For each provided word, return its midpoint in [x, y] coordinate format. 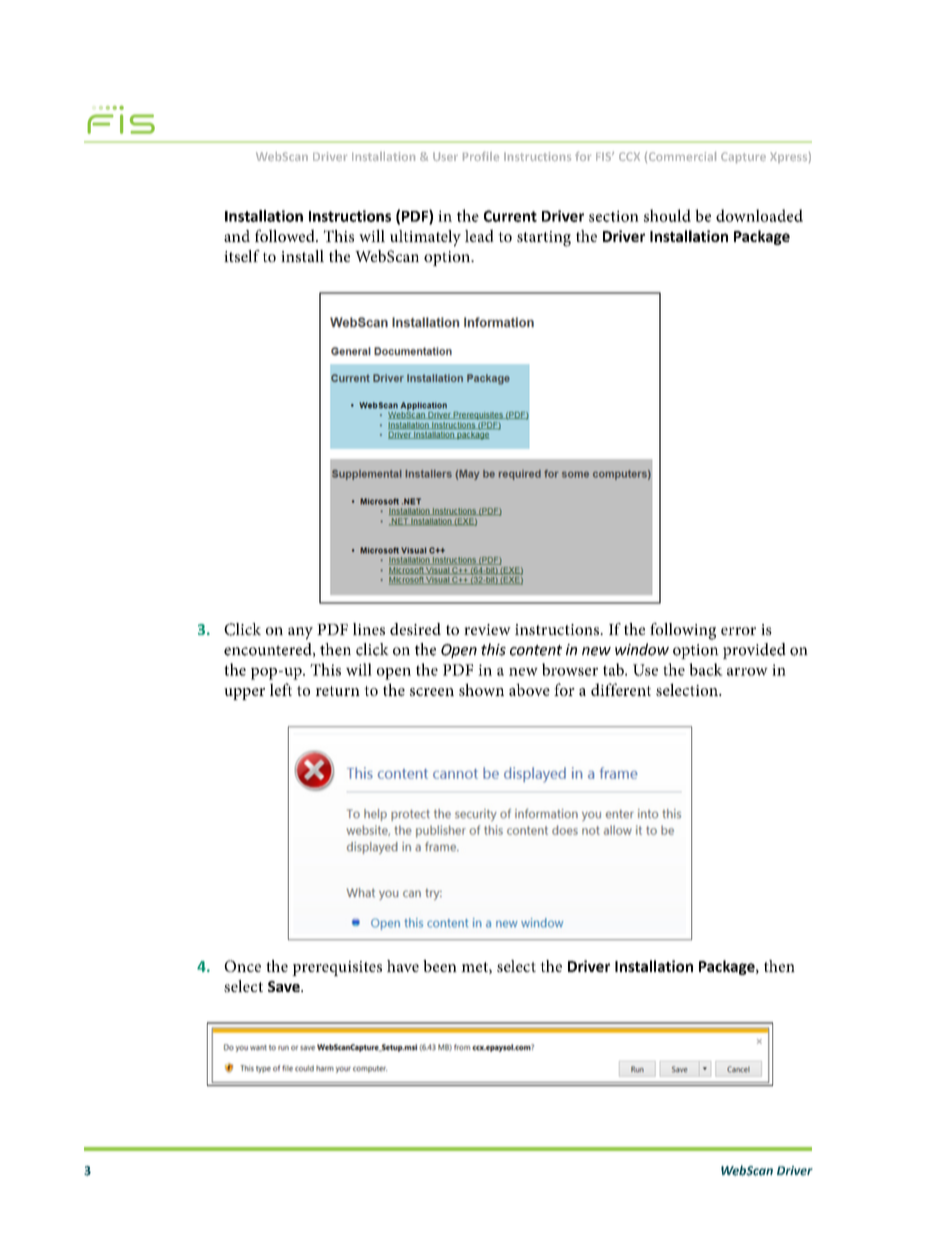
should [667, 215]
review [487, 629]
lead [479, 235]
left [281, 689]
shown [481, 689]
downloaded [759, 215]
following [683, 631]
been [440, 966]
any [300, 633]
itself [242, 256]
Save [285, 986]
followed [286, 235]
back [706, 669]
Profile [481, 156]
